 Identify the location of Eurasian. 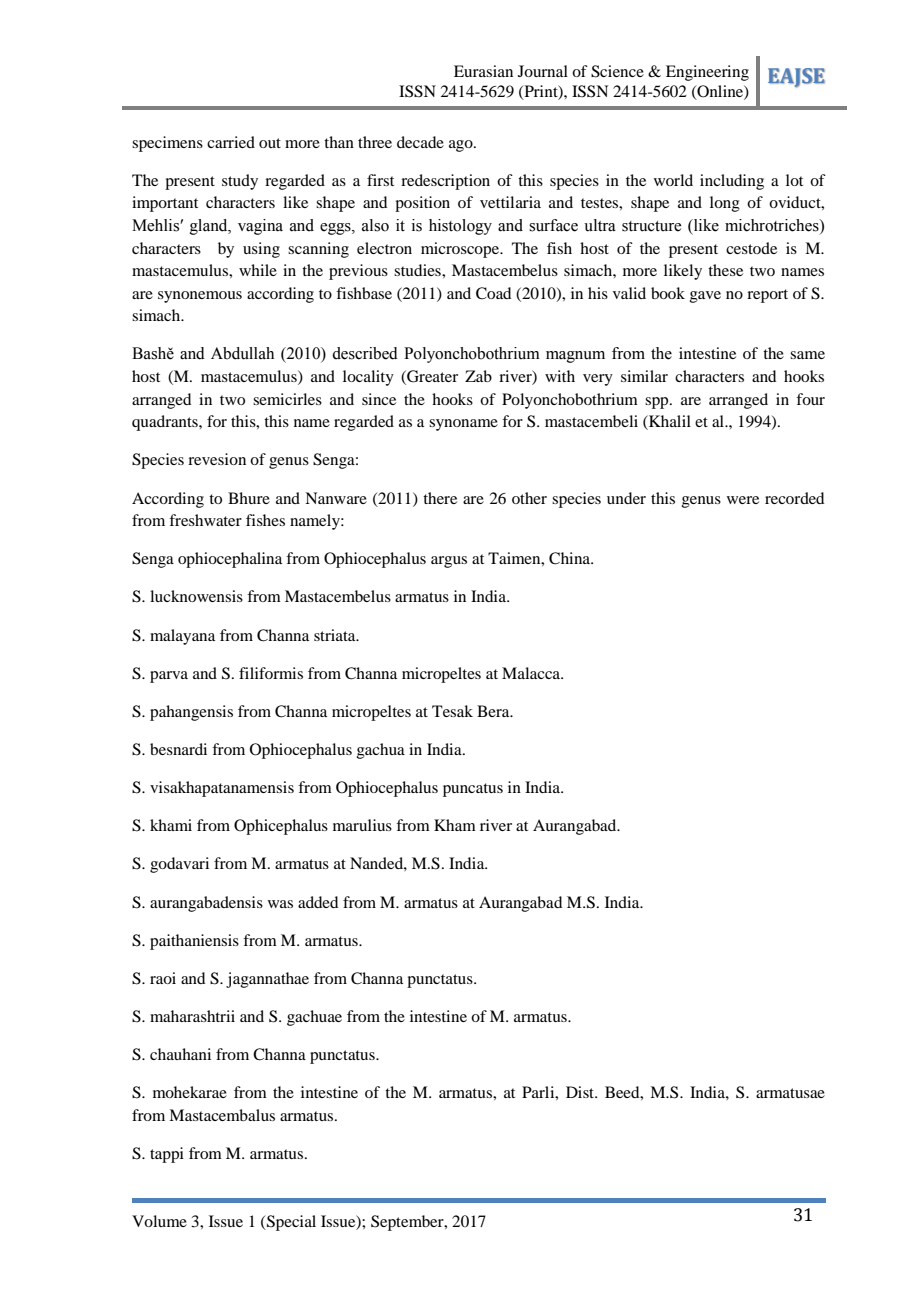
(483, 71).
